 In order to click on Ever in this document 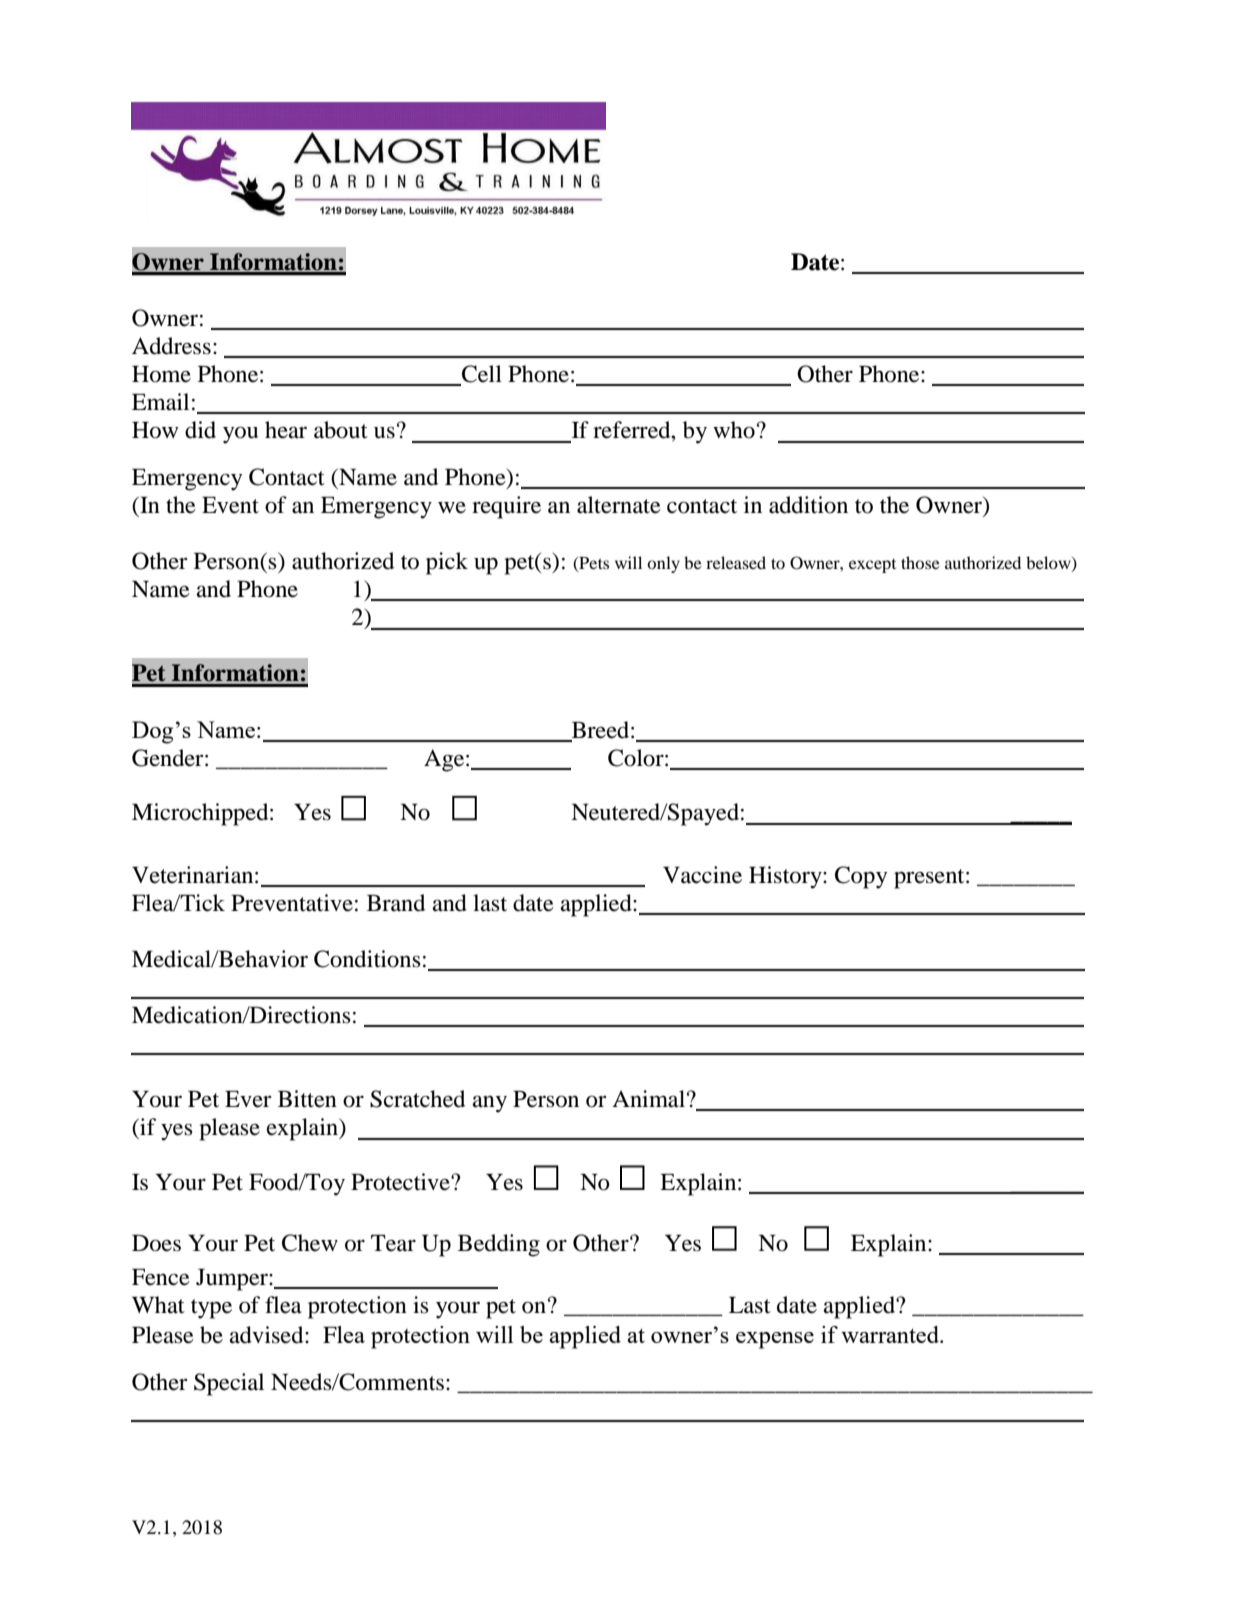, I will do `click(248, 1099)`.
